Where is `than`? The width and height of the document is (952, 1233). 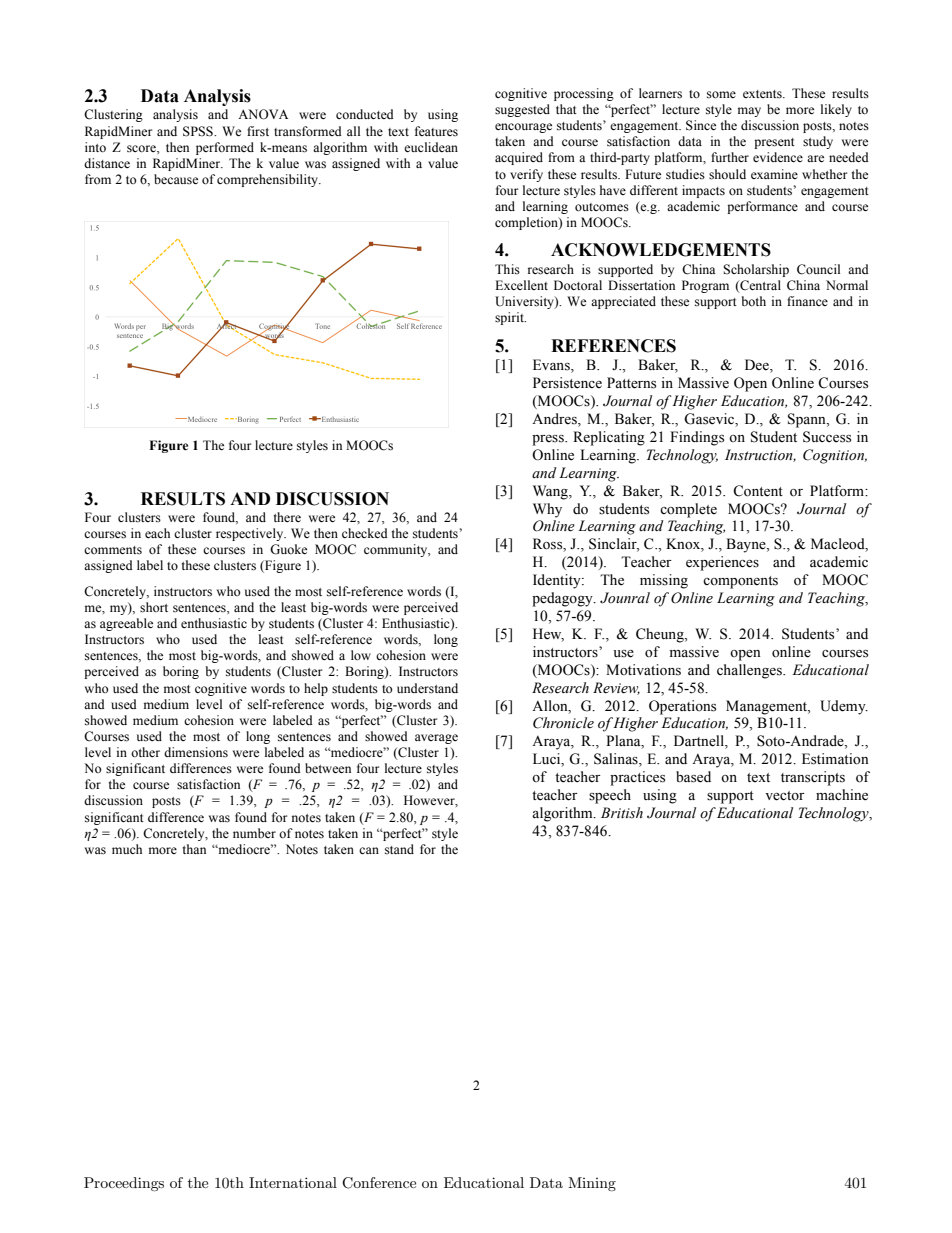 than is located at coordinates (194, 849).
